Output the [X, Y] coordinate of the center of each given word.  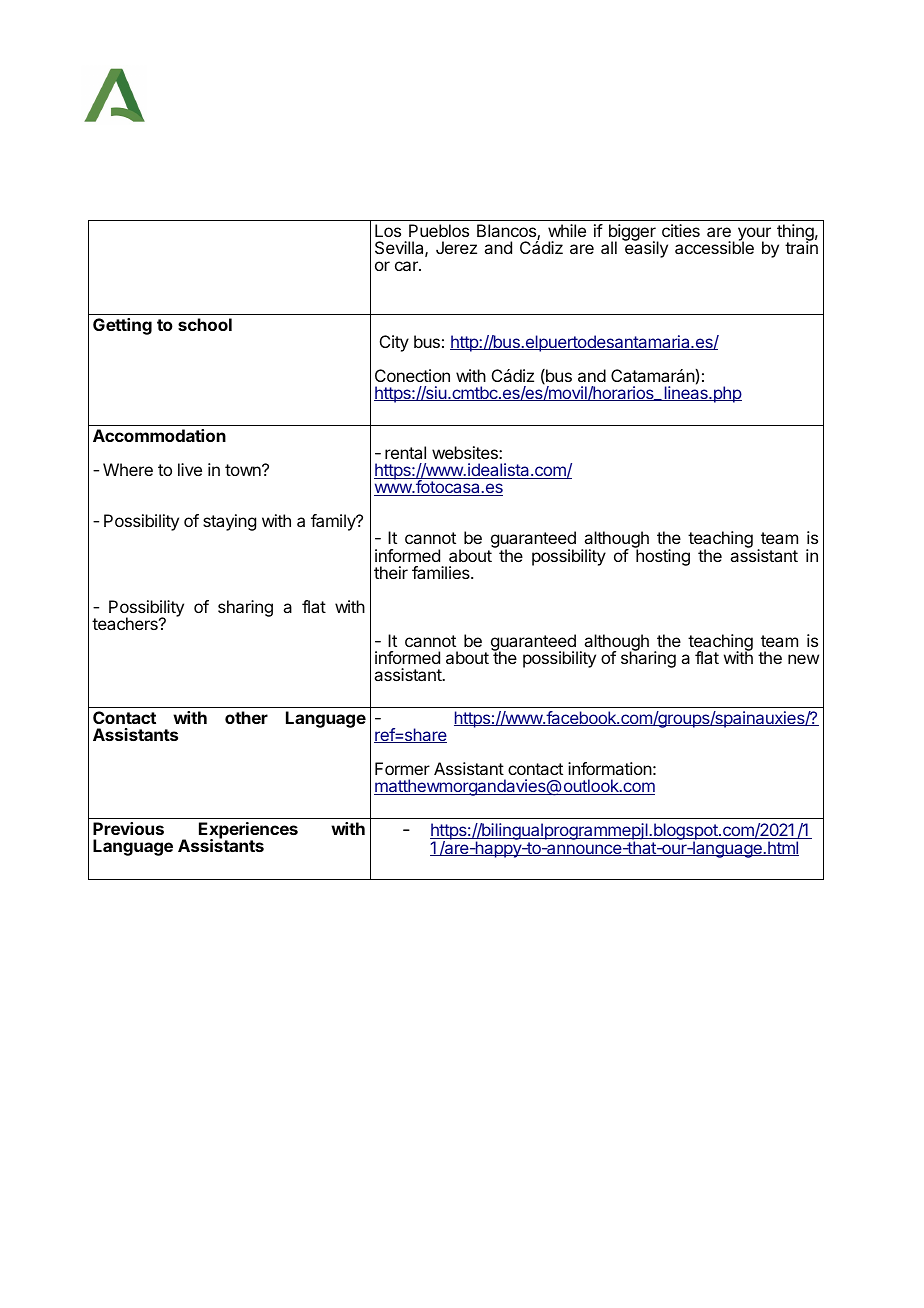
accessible [714, 247]
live [190, 469]
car [407, 266]
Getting [122, 326]
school [205, 324]
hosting [662, 556]
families [442, 572]
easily [646, 249]
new [803, 659]
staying [229, 522]
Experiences [248, 832]
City [394, 343]
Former [402, 768]
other [246, 717]
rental [405, 452]
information [610, 768]
